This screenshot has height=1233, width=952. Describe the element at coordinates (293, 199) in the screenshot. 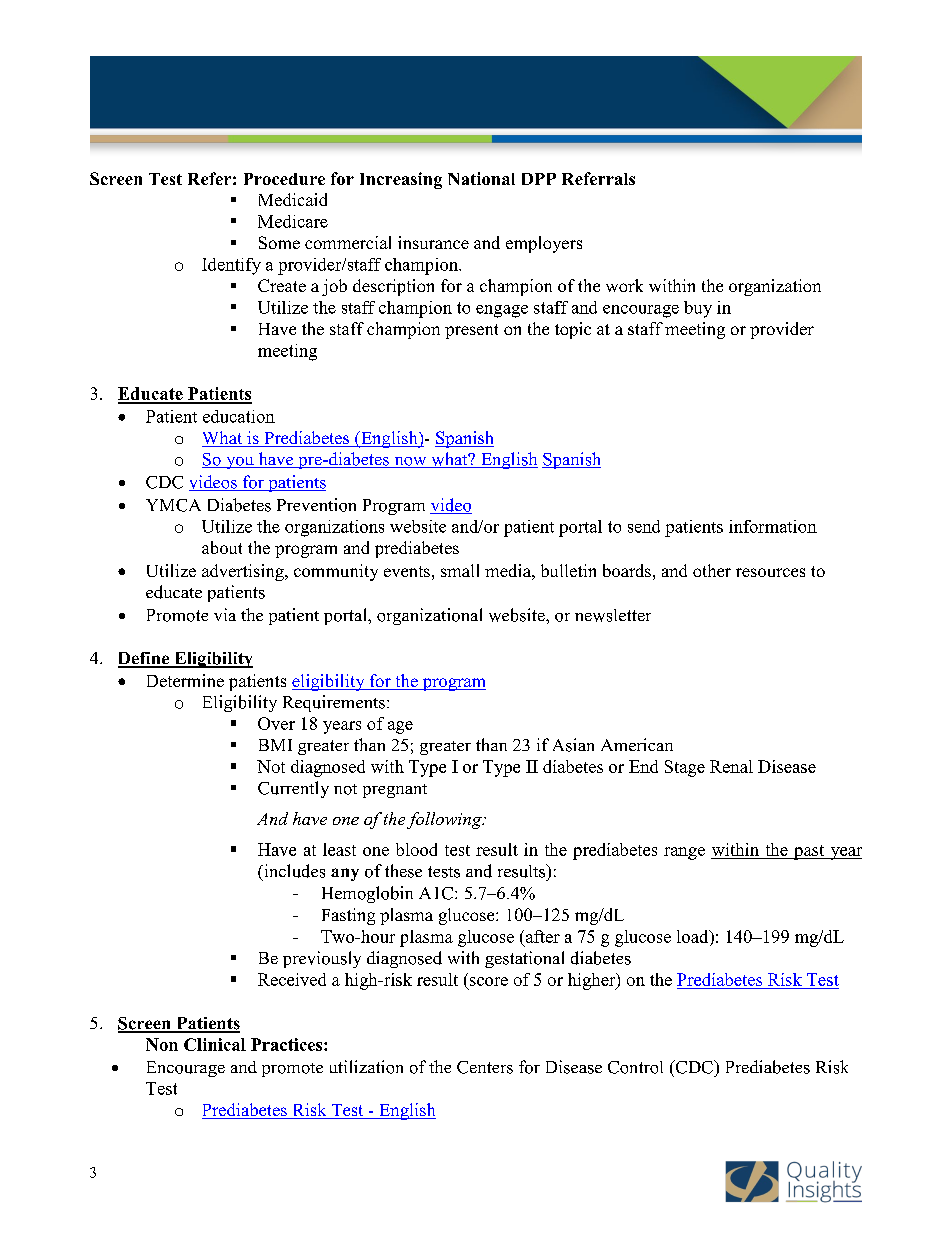

I see `Medicaid` at that location.
